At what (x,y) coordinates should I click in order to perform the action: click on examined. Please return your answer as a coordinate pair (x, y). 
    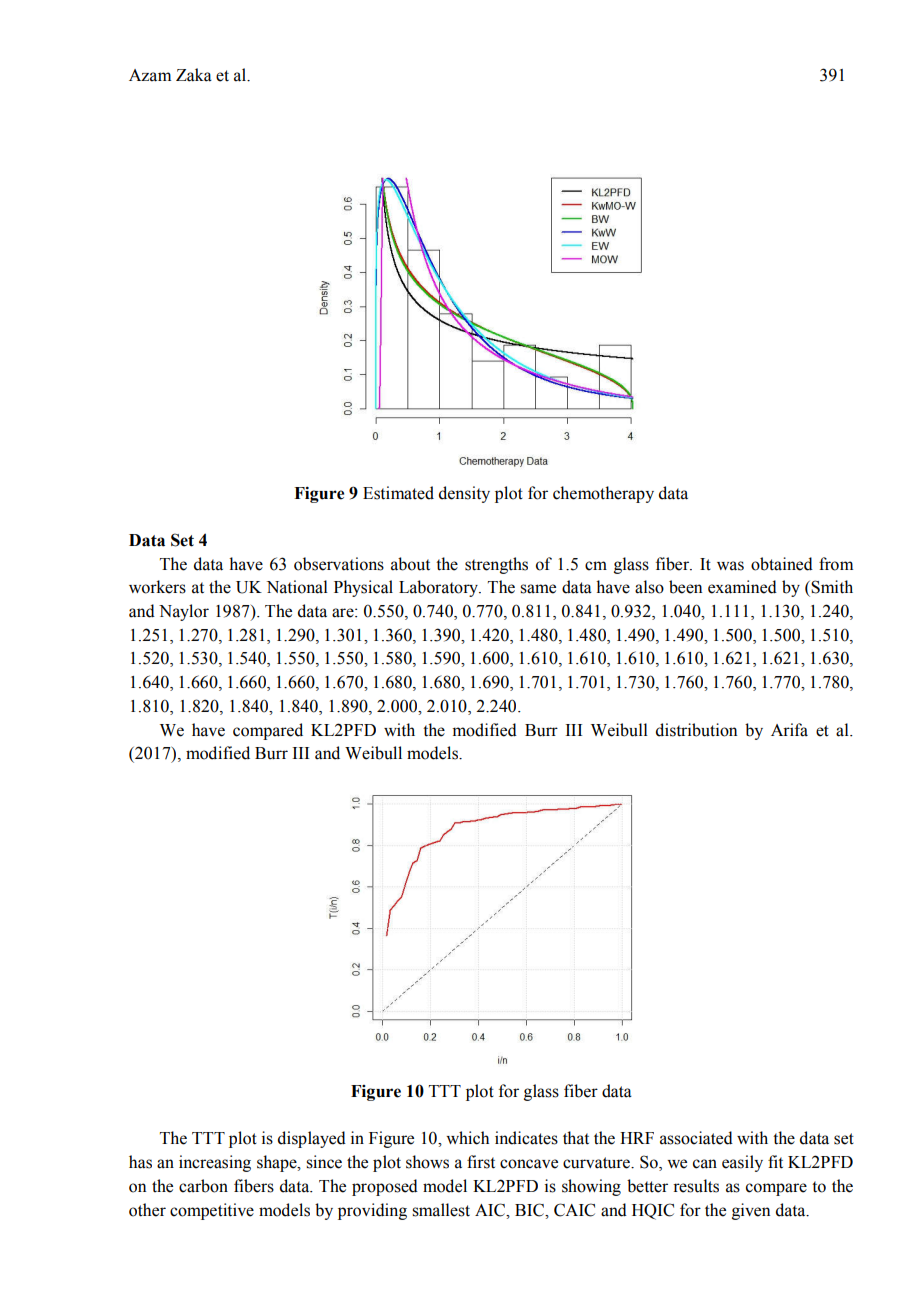
    Looking at the image, I should click on (742, 587).
